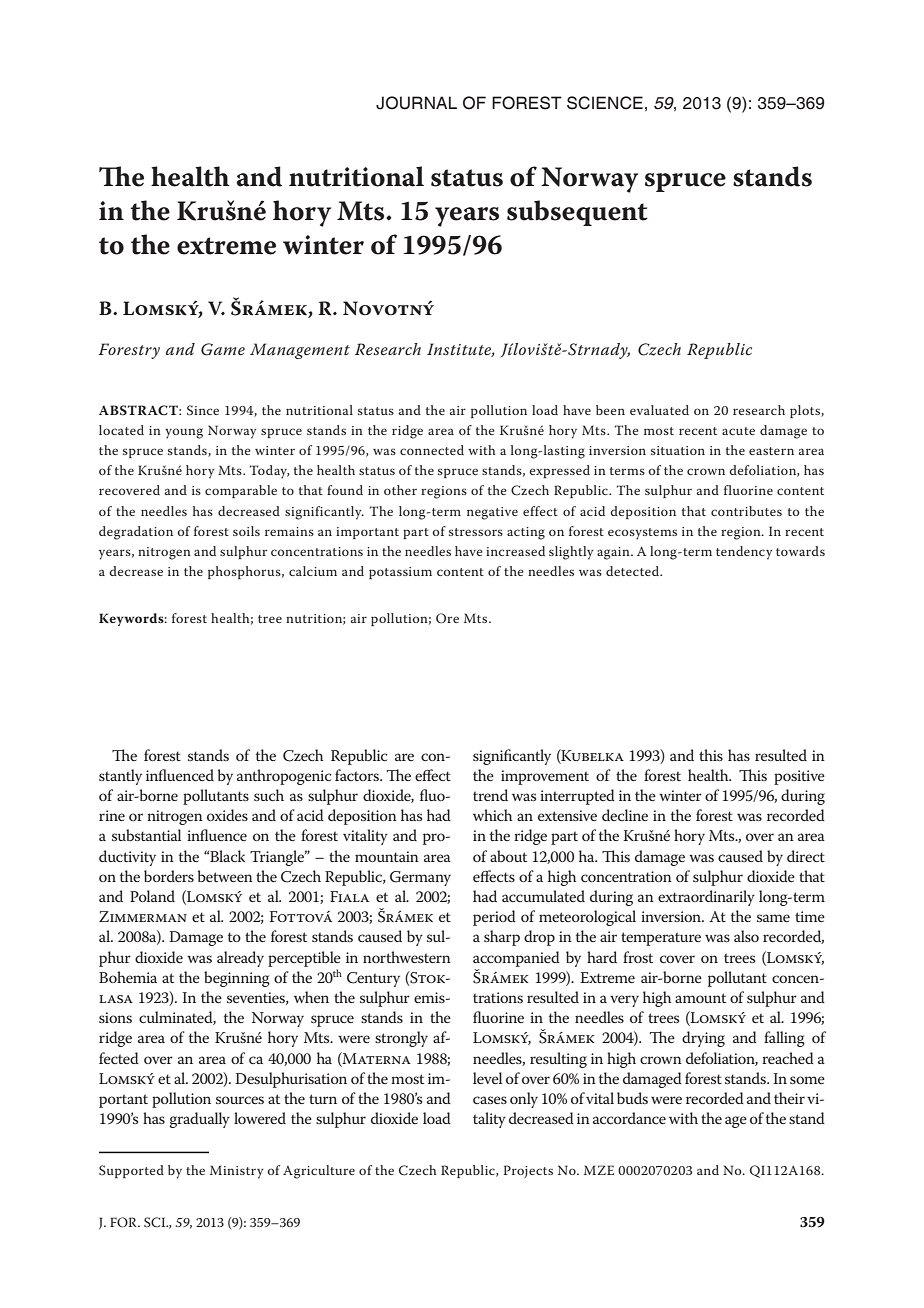 Image resolution: width=924 pixels, height=1308 pixels. What do you see at coordinates (400, 573) in the screenshot?
I see `potassium` at bounding box center [400, 573].
